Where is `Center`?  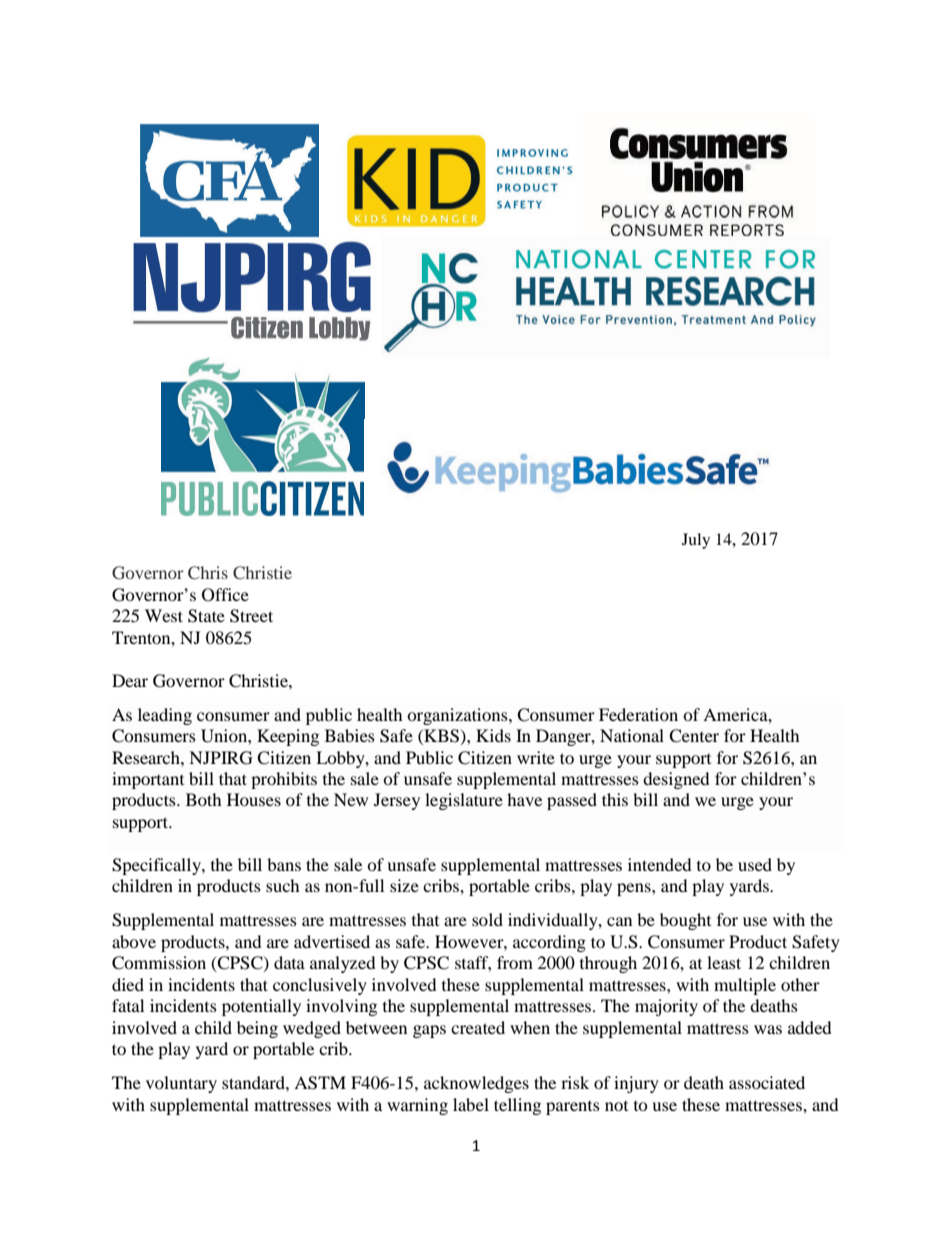
Center is located at coordinates (694, 736).
